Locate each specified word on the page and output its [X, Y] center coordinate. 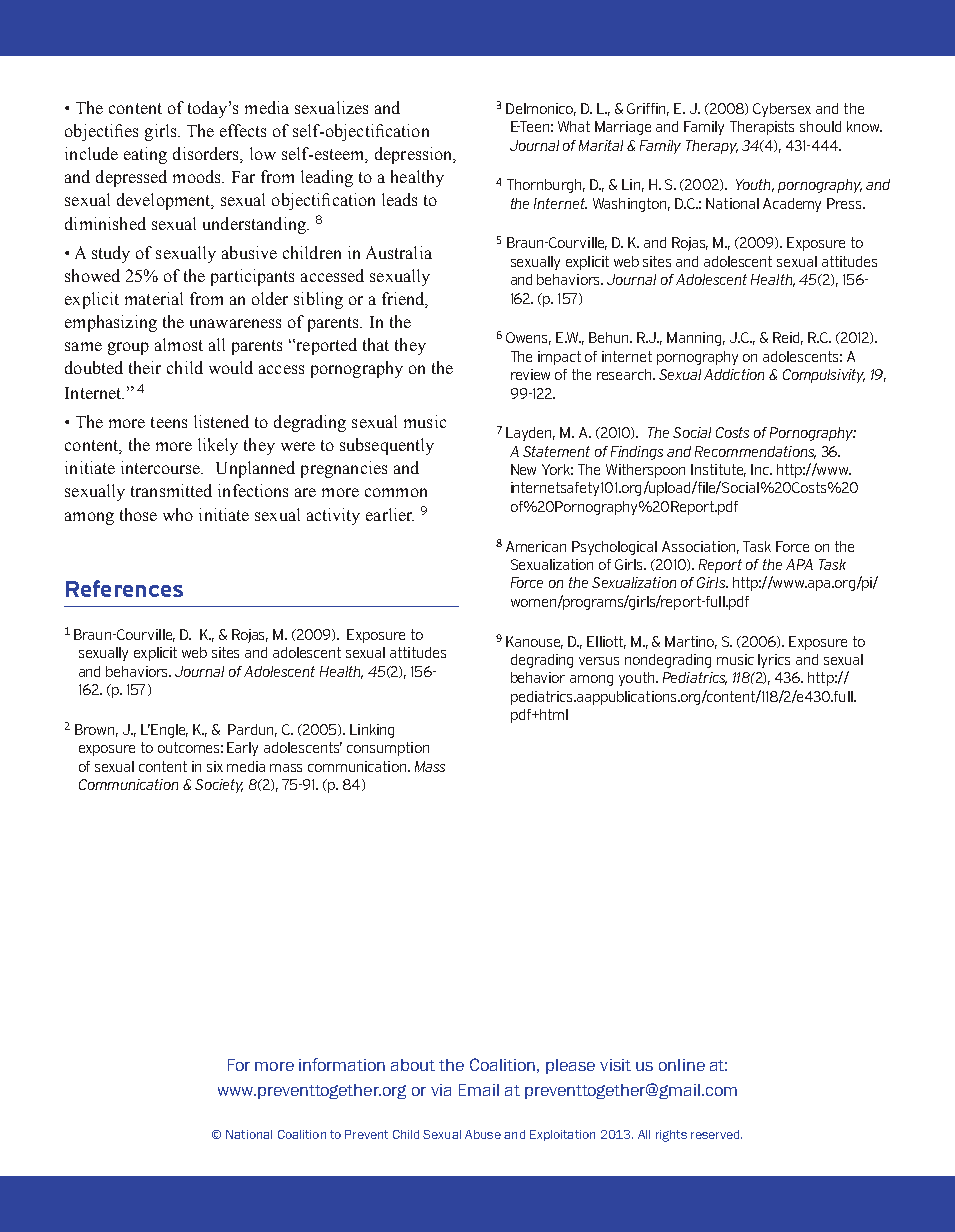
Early [242, 749]
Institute [718, 470]
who [178, 514]
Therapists [762, 128]
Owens [528, 338]
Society [219, 786]
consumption [388, 749]
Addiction [734, 374]
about [413, 1065]
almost [179, 344]
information [342, 1064]
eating [145, 155]
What [574, 126]
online [682, 1065]
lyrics [774, 661]
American [536, 546]
